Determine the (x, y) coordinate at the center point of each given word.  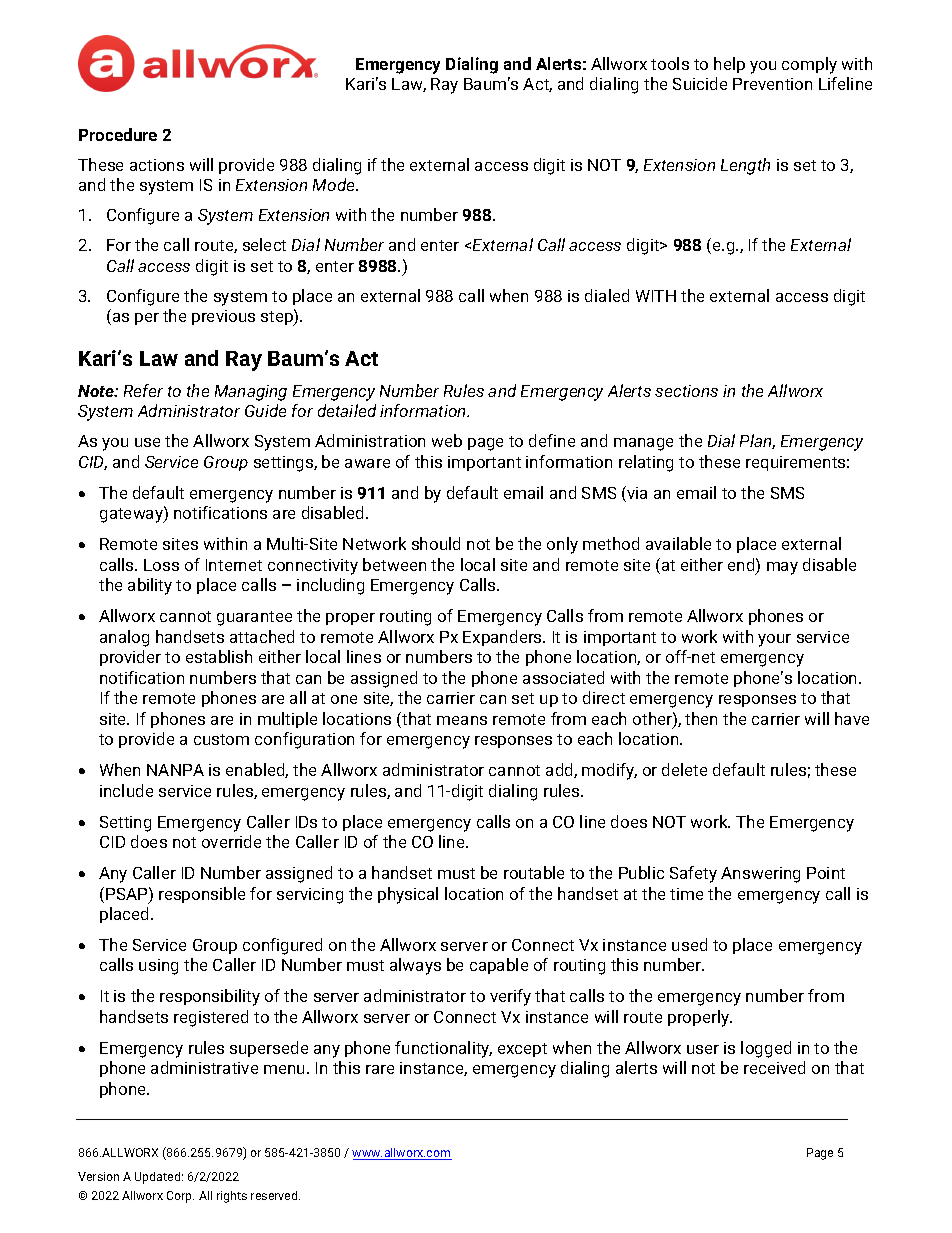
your (774, 640)
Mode (335, 184)
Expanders (503, 638)
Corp (180, 1197)
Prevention (772, 84)
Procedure (118, 134)
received (774, 1067)
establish (219, 656)
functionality (443, 1049)
